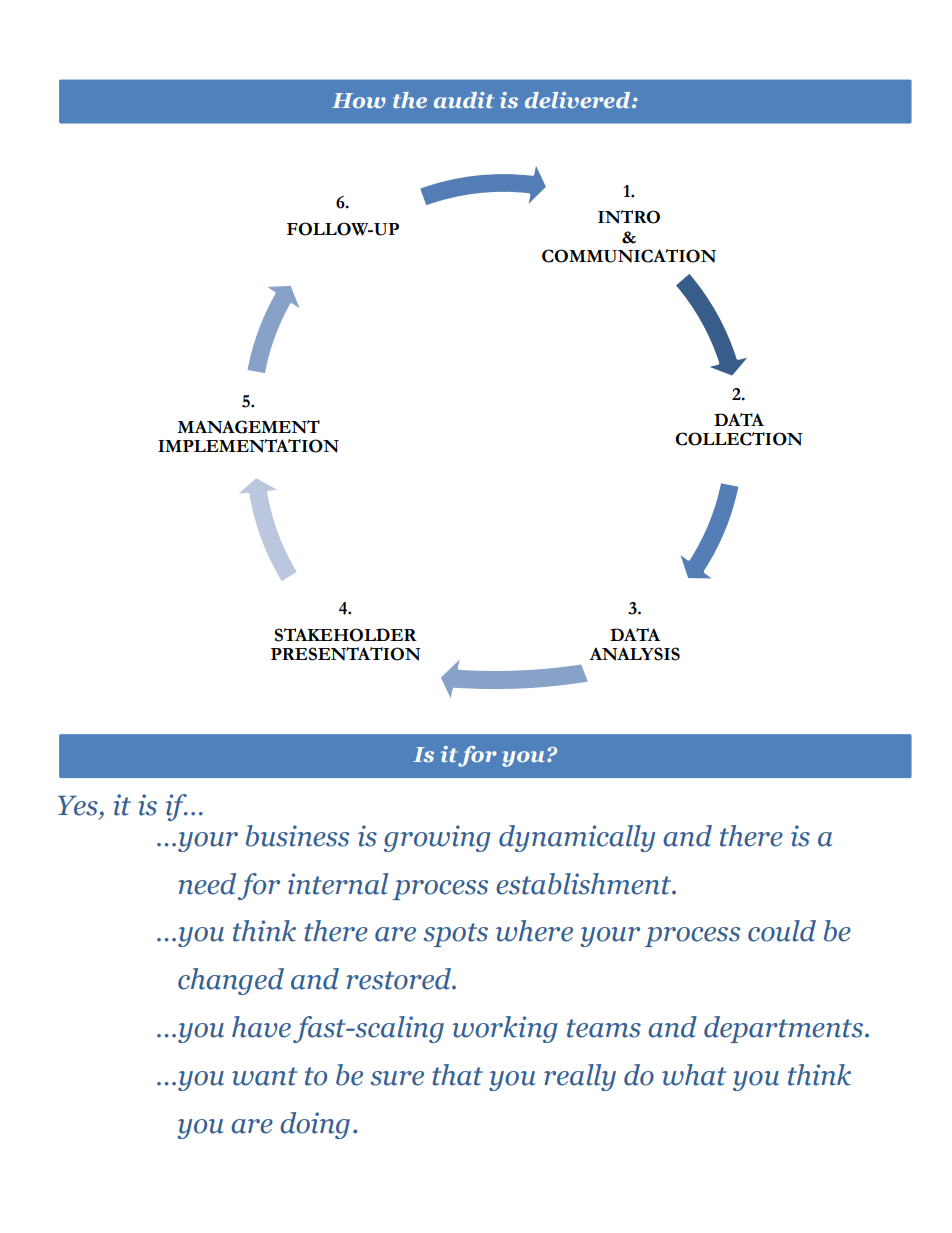  What do you see at coordinates (579, 100) in the screenshot?
I see `delivered` at bounding box center [579, 100].
